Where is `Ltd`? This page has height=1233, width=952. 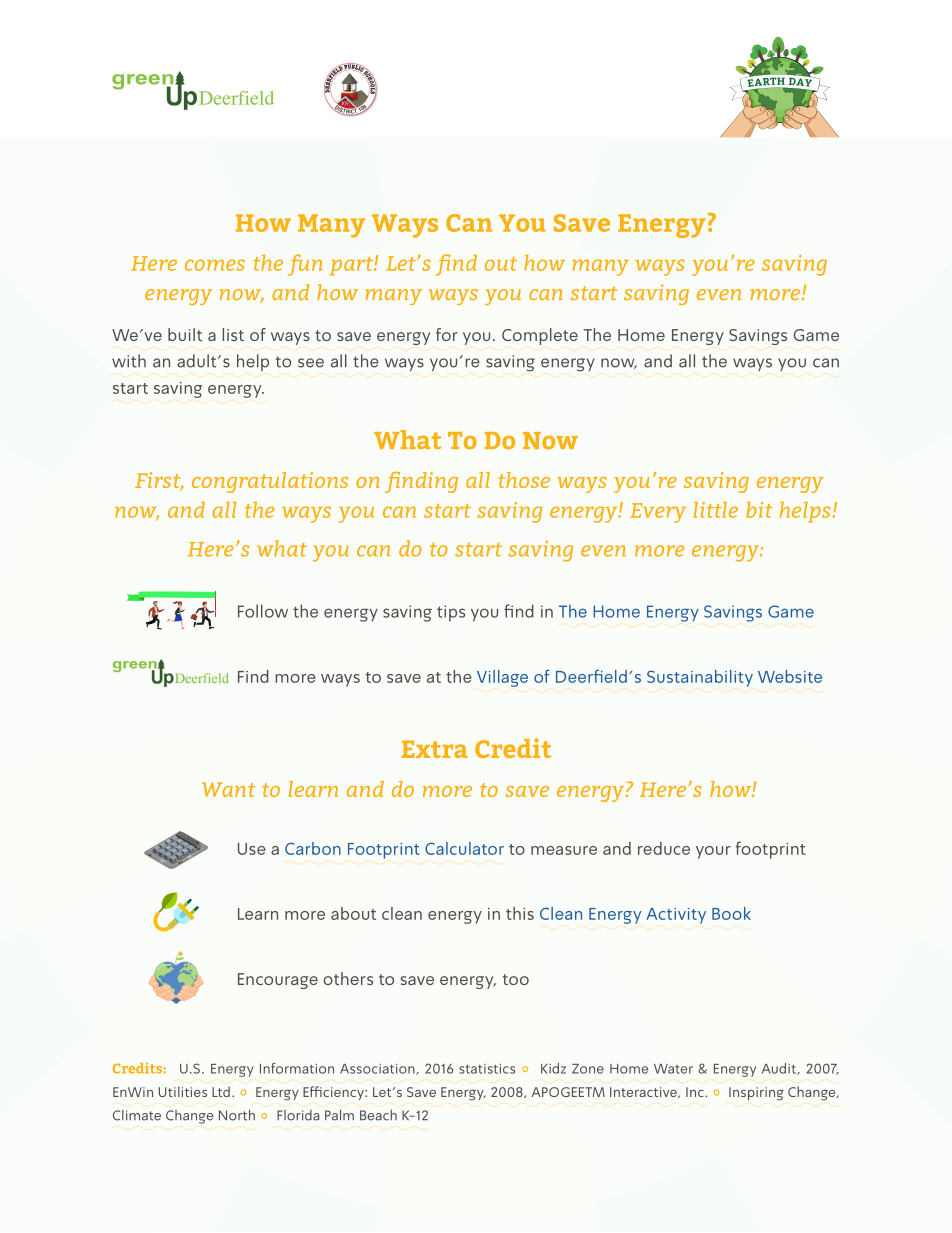
Ltd is located at coordinates (221, 1091).
